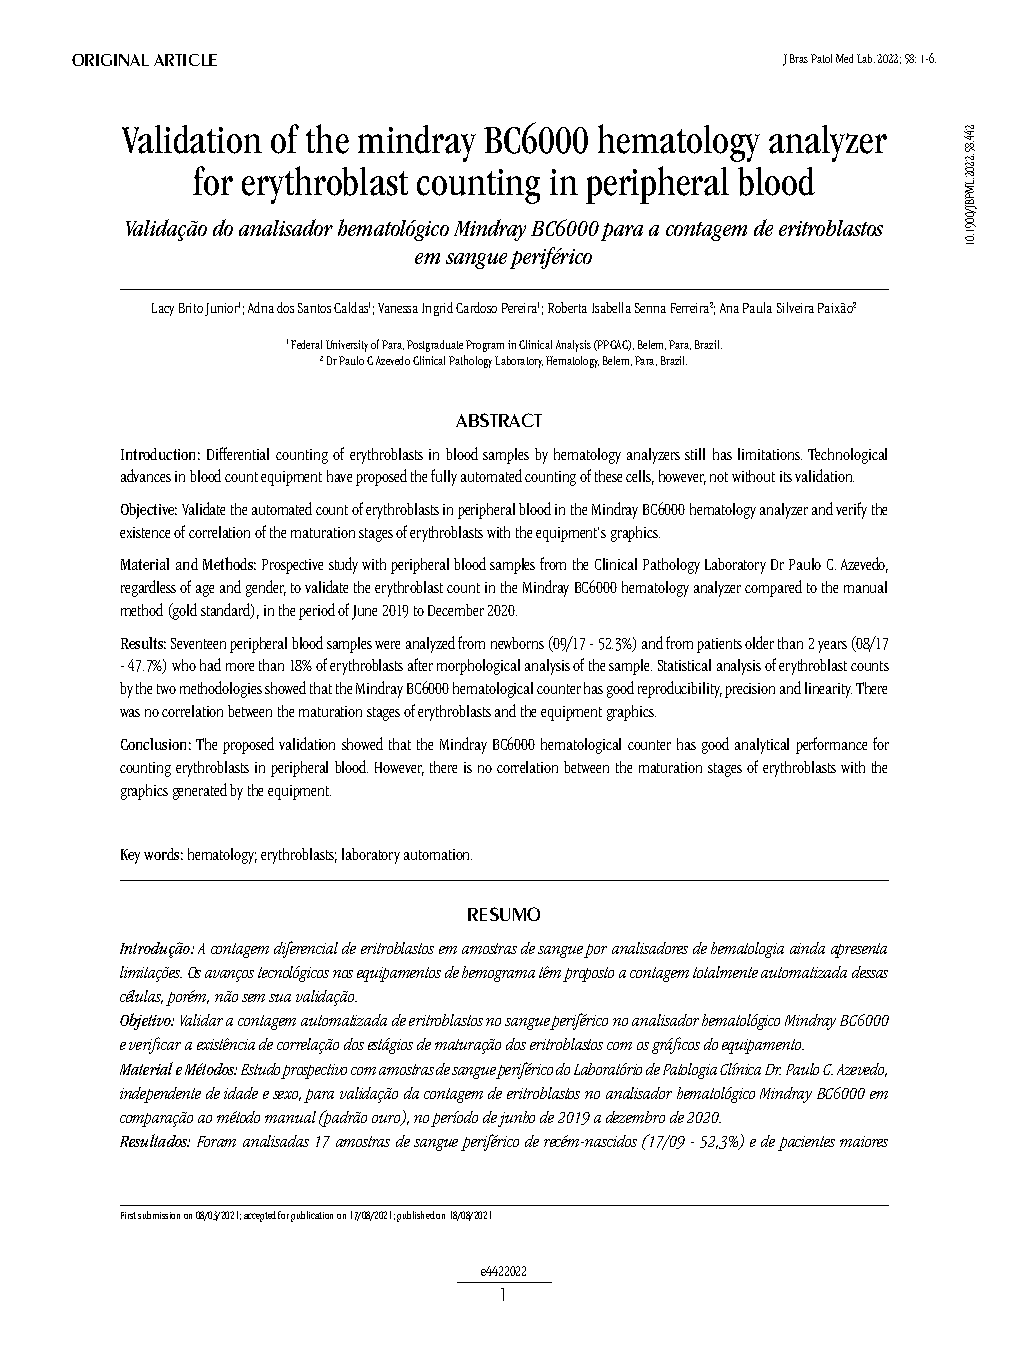  Describe the element at coordinates (130, 856) in the page. I see `Key` at that location.
